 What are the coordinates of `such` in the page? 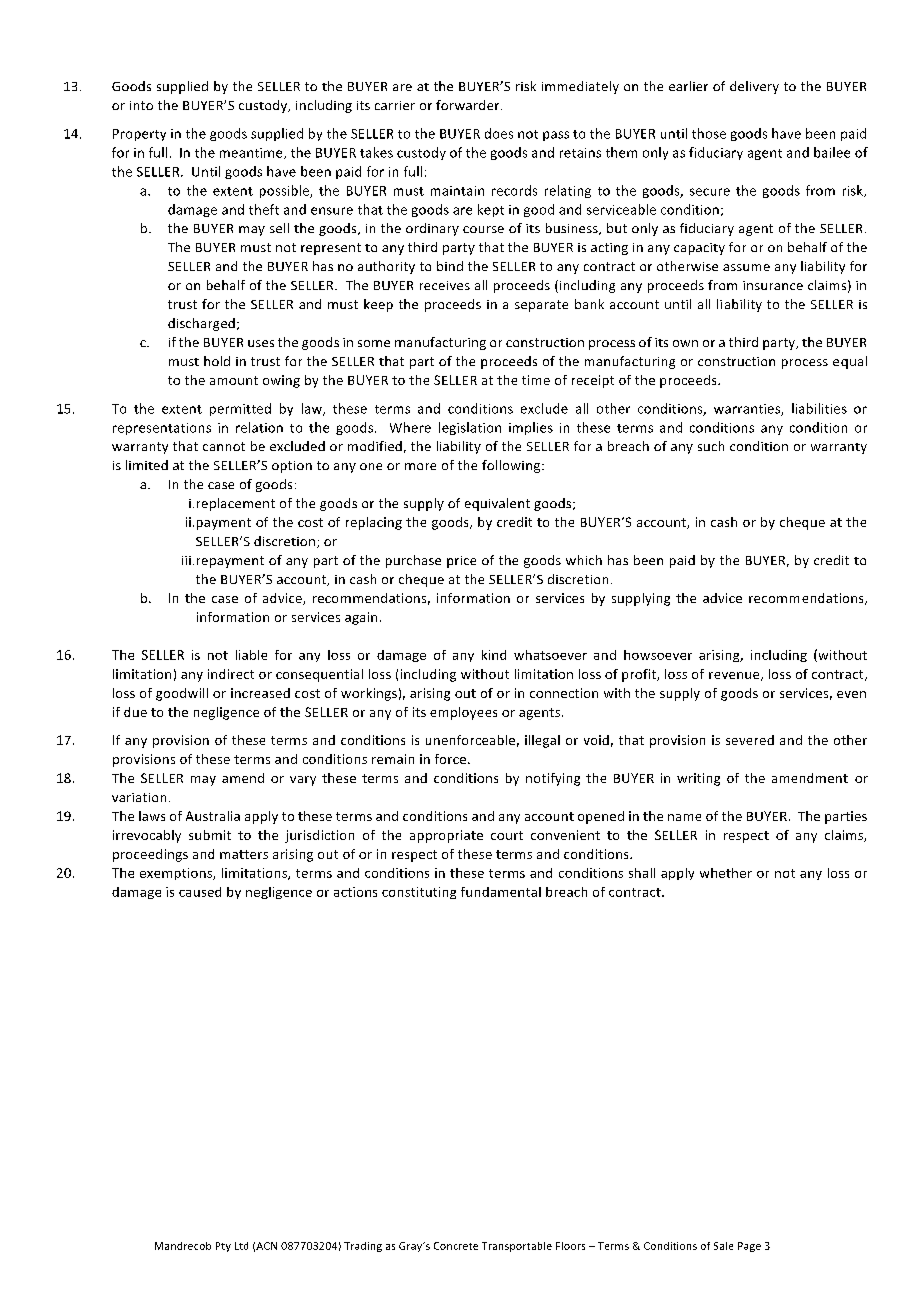 It's located at (711, 446).
